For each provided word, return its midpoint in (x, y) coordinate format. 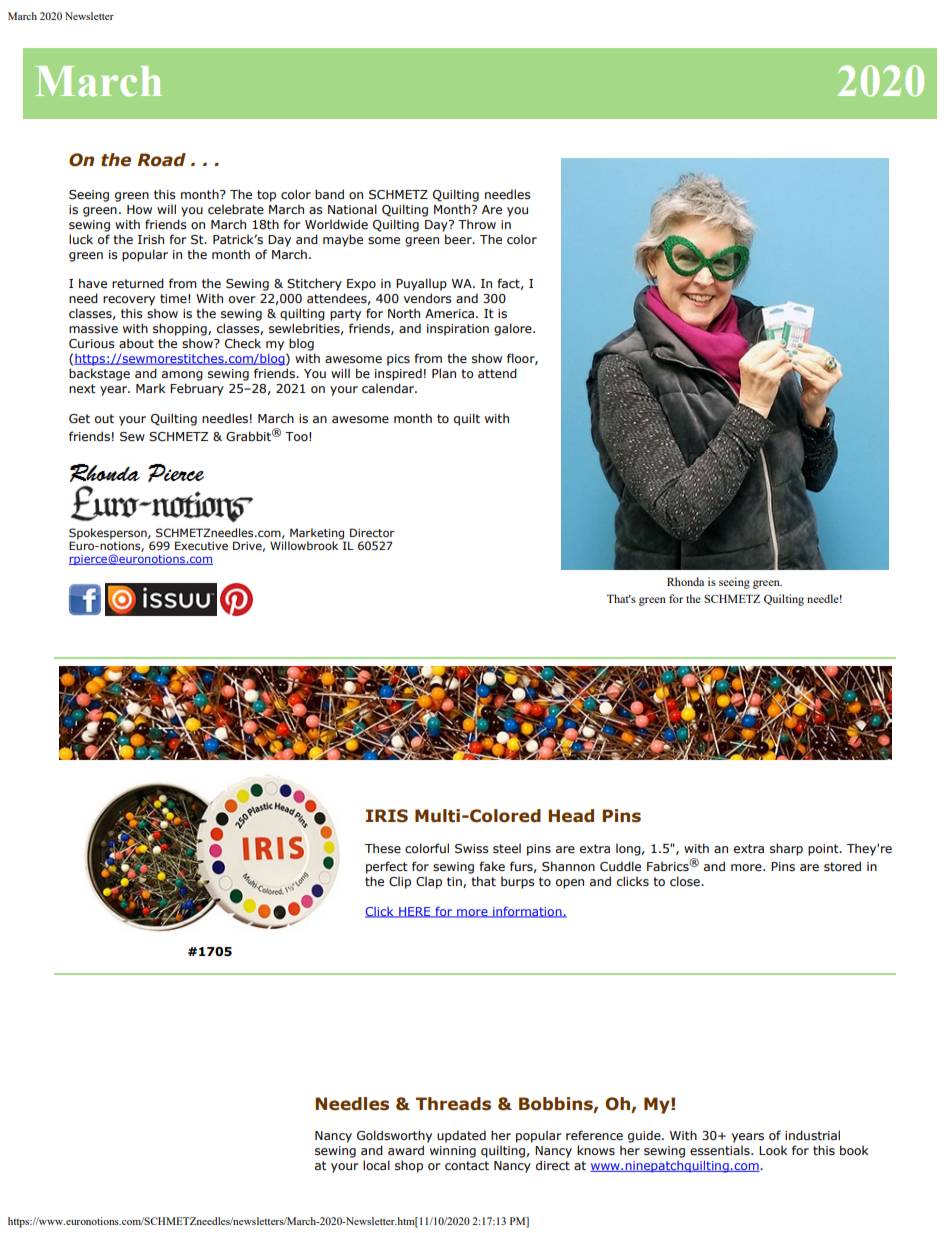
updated (461, 1136)
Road (162, 160)
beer (459, 239)
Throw (477, 224)
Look (773, 1150)
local (376, 1165)
